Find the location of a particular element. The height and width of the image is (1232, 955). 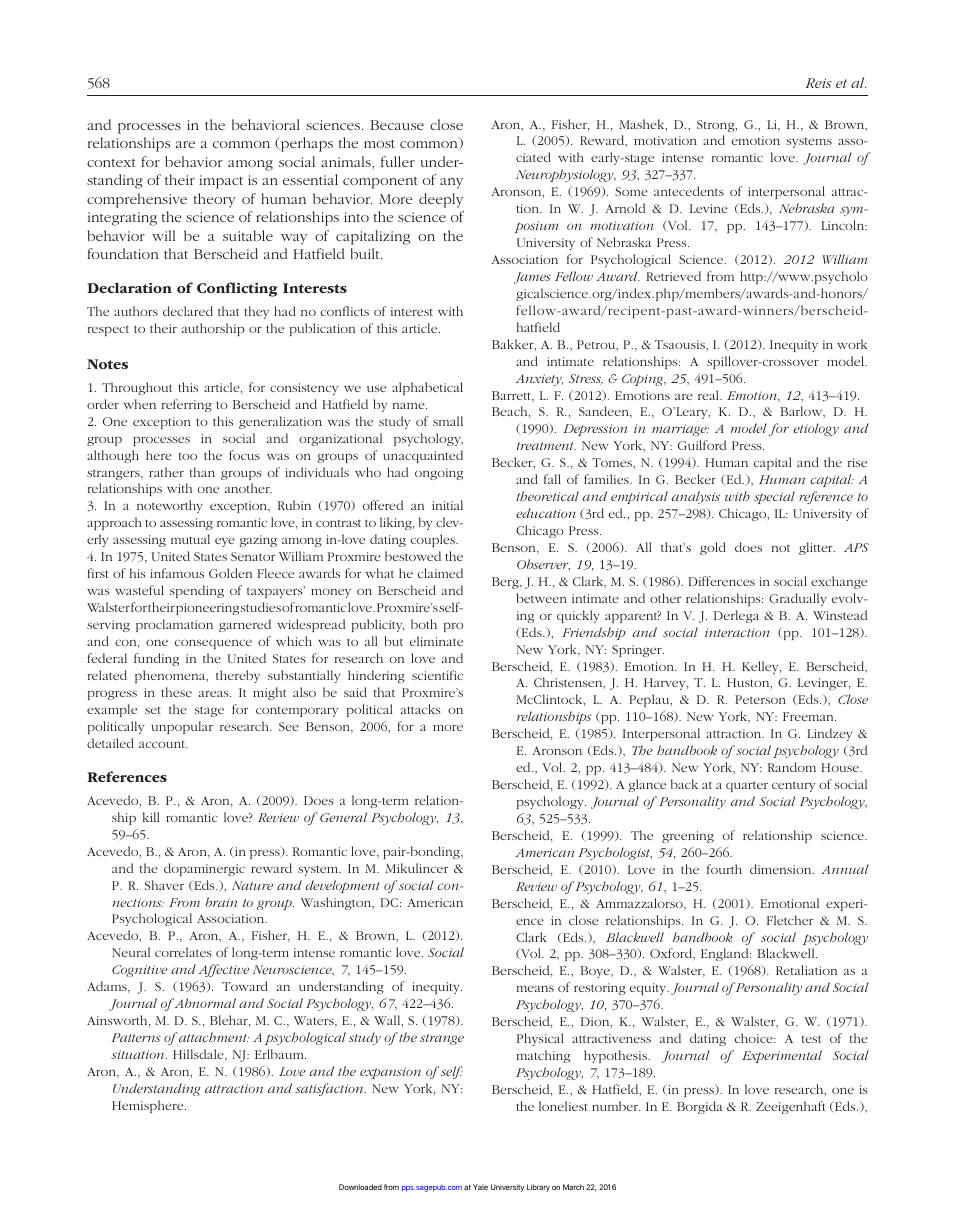

dimension is located at coordinates (782, 869).
